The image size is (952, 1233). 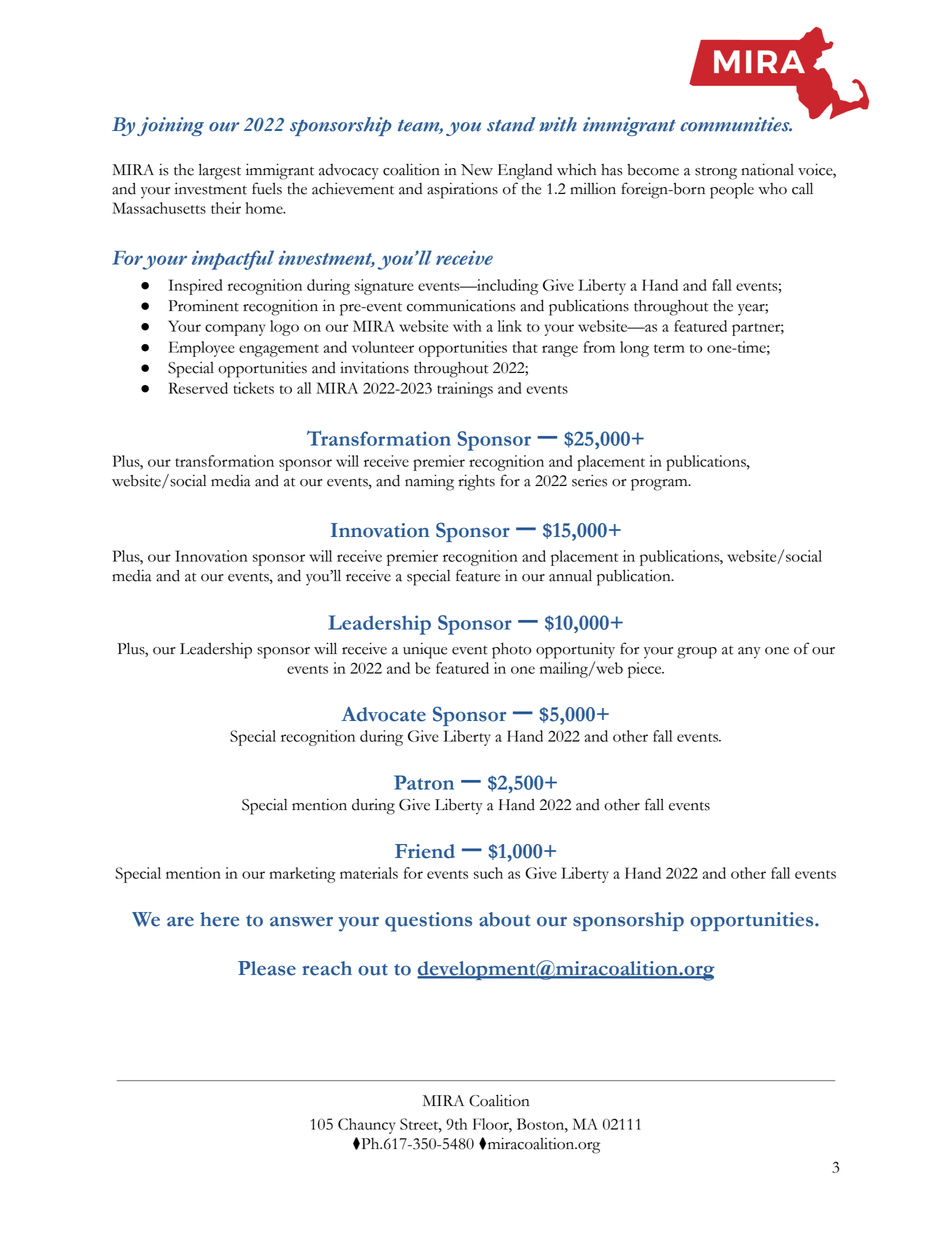 What do you see at coordinates (477, 170) in the image?
I see `New` at bounding box center [477, 170].
